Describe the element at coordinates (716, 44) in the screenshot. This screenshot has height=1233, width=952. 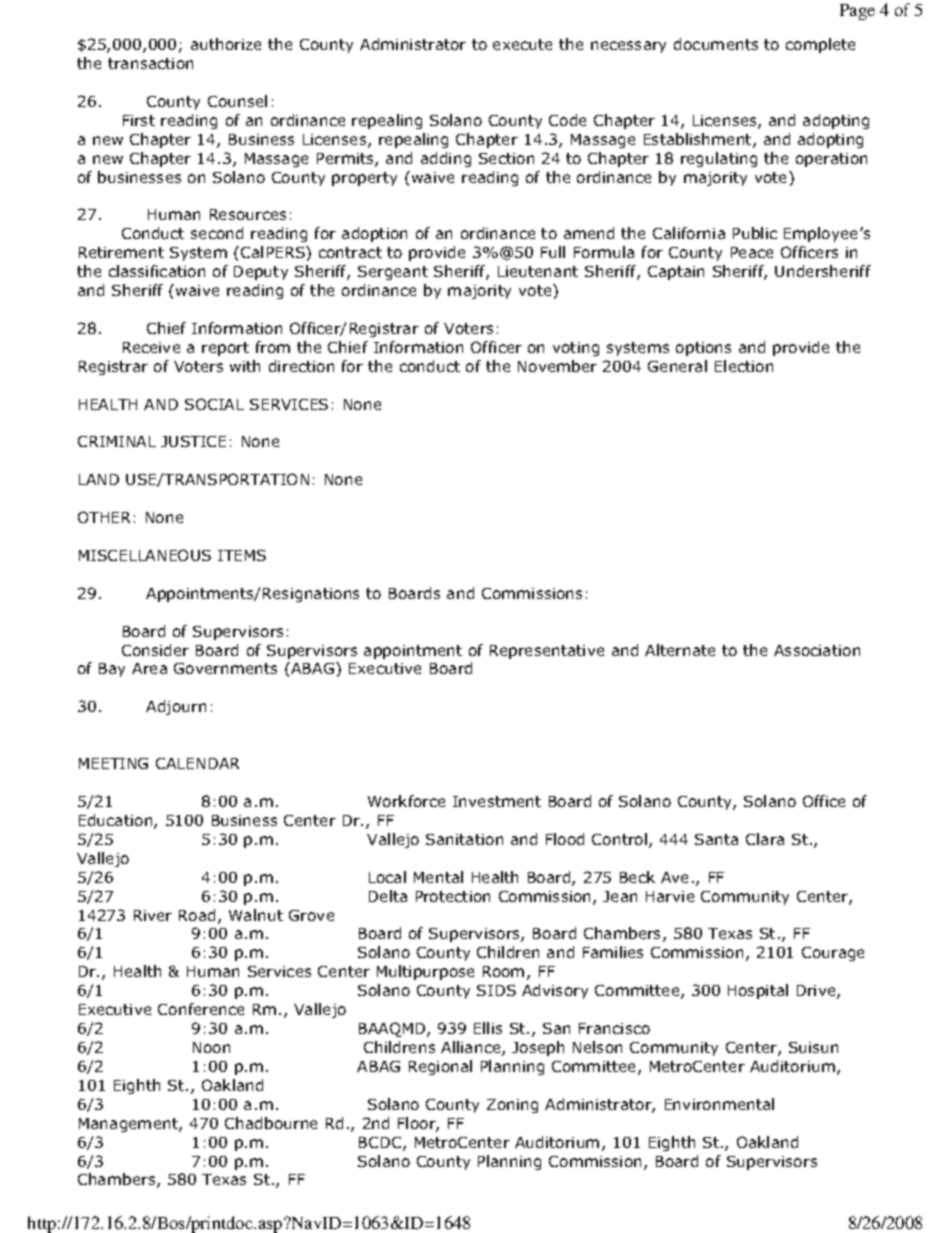
I see `documents` at that location.
